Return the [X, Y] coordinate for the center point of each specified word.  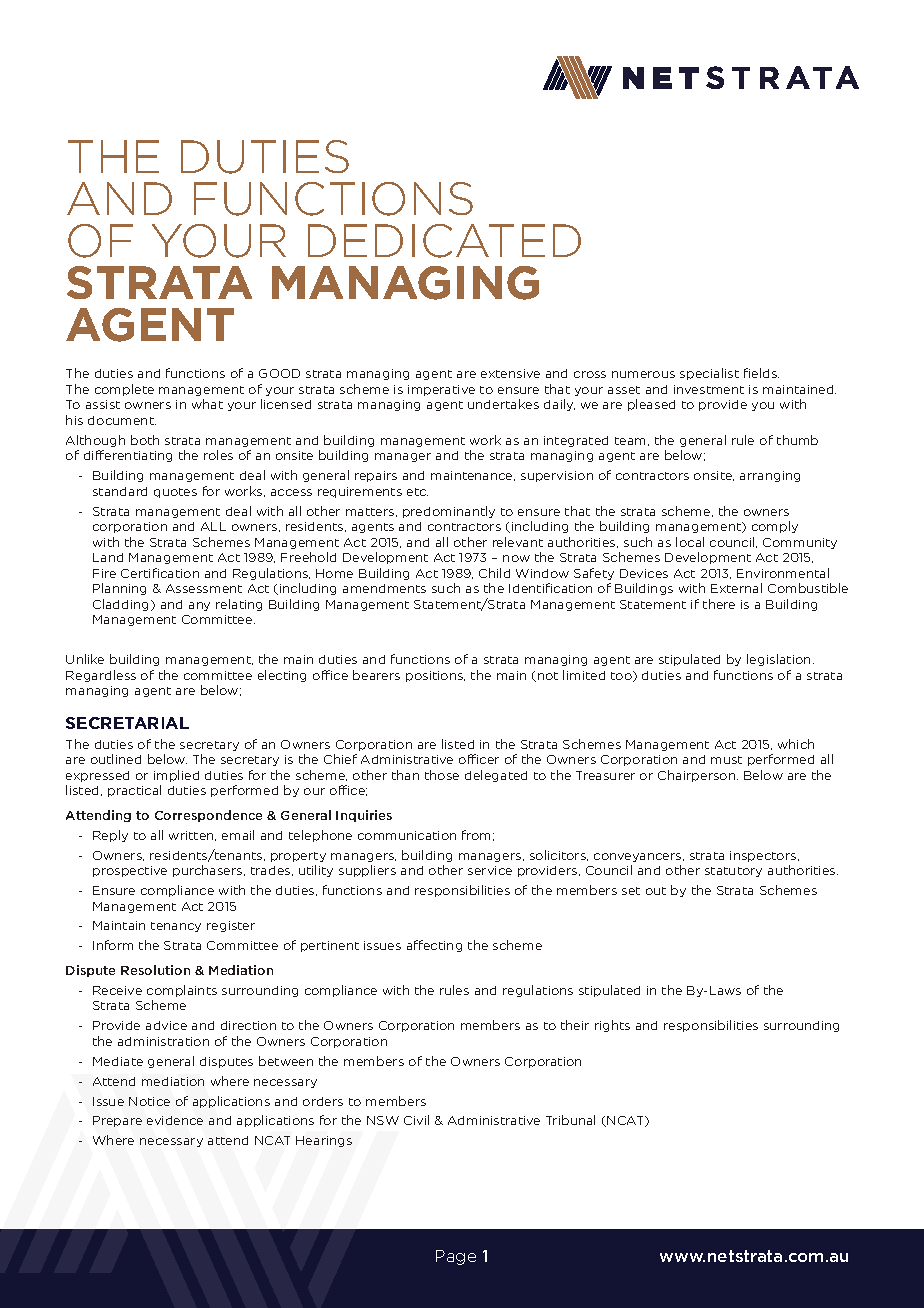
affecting [434, 946]
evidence [175, 1120]
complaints [182, 991]
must [726, 760]
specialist [709, 374]
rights [612, 1026]
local [690, 542]
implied [176, 776]
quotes [175, 493]
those [442, 775]
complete [124, 390]
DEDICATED [444, 241]
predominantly [449, 512]
